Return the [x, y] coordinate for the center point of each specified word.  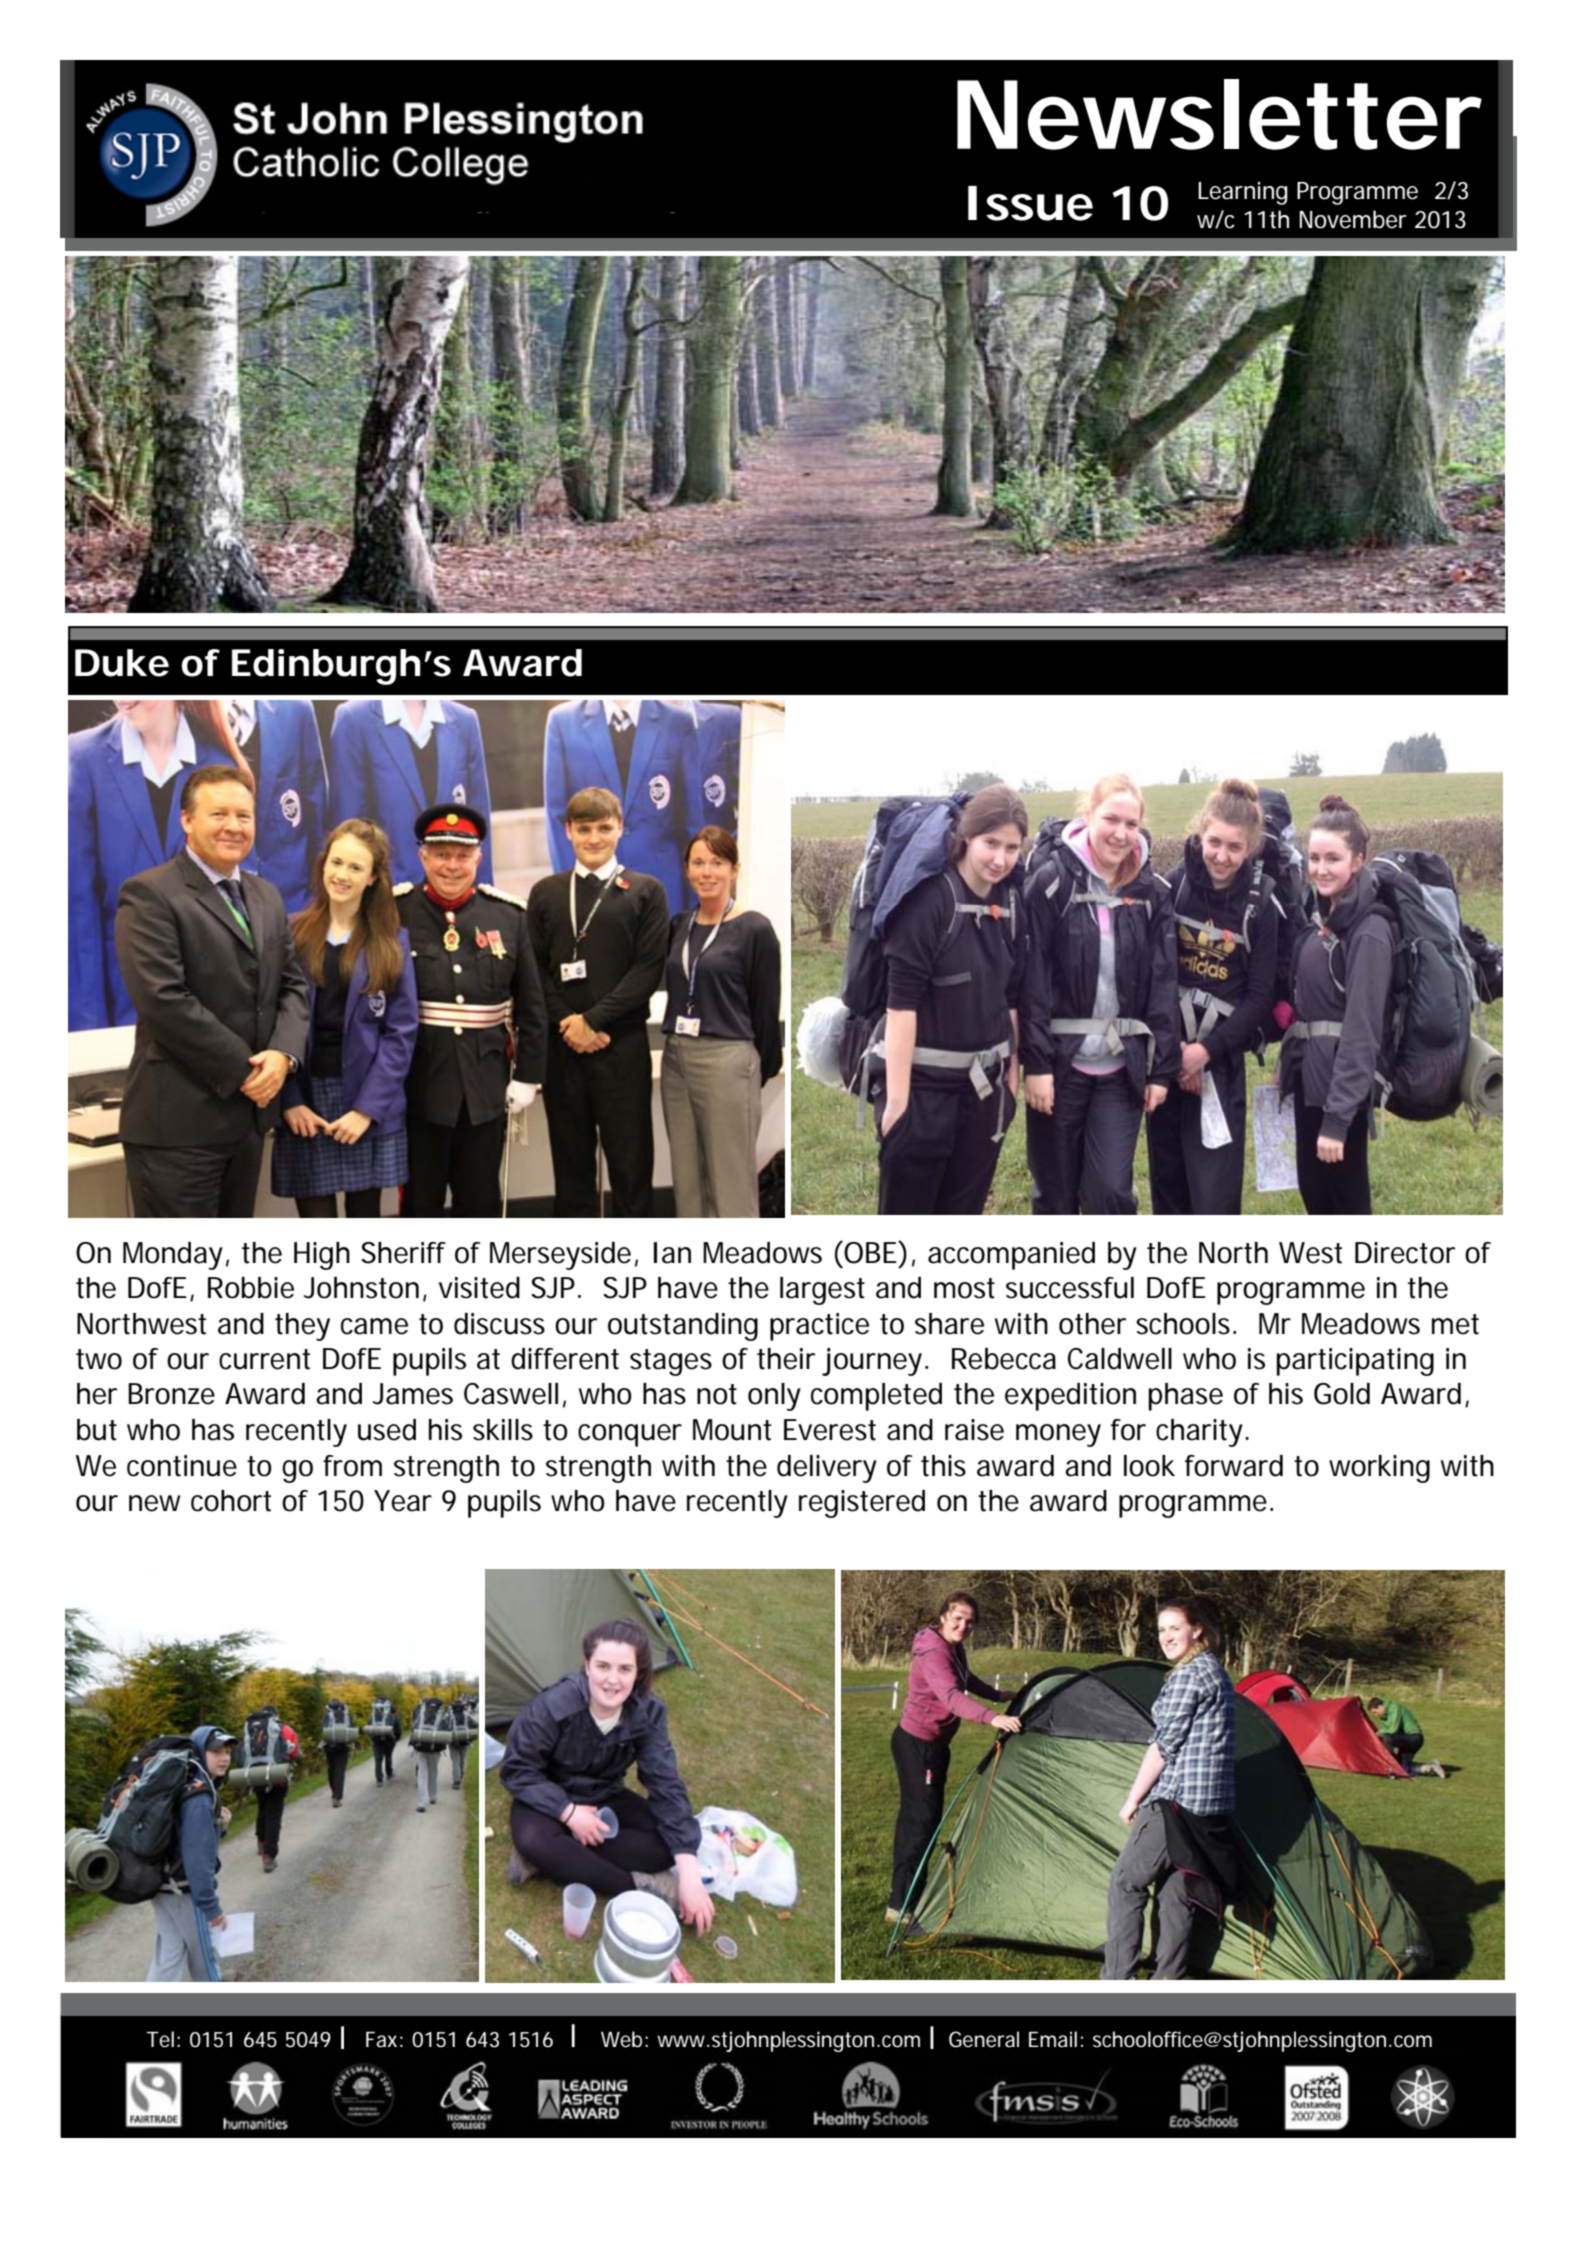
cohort [231, 1501]
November [1353, 219]
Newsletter [1219, 114]
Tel [160, 2039]
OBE [870, 1252]
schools [1185, 1324]
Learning [1243, 193]
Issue [1030, 203]
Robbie [251, 1288]
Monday [173, 1256]
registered [862, 1504]
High [322, 1256]
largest [822, 1291]
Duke [122, 663]
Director [1405, 1253]
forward [1234, 1466]
